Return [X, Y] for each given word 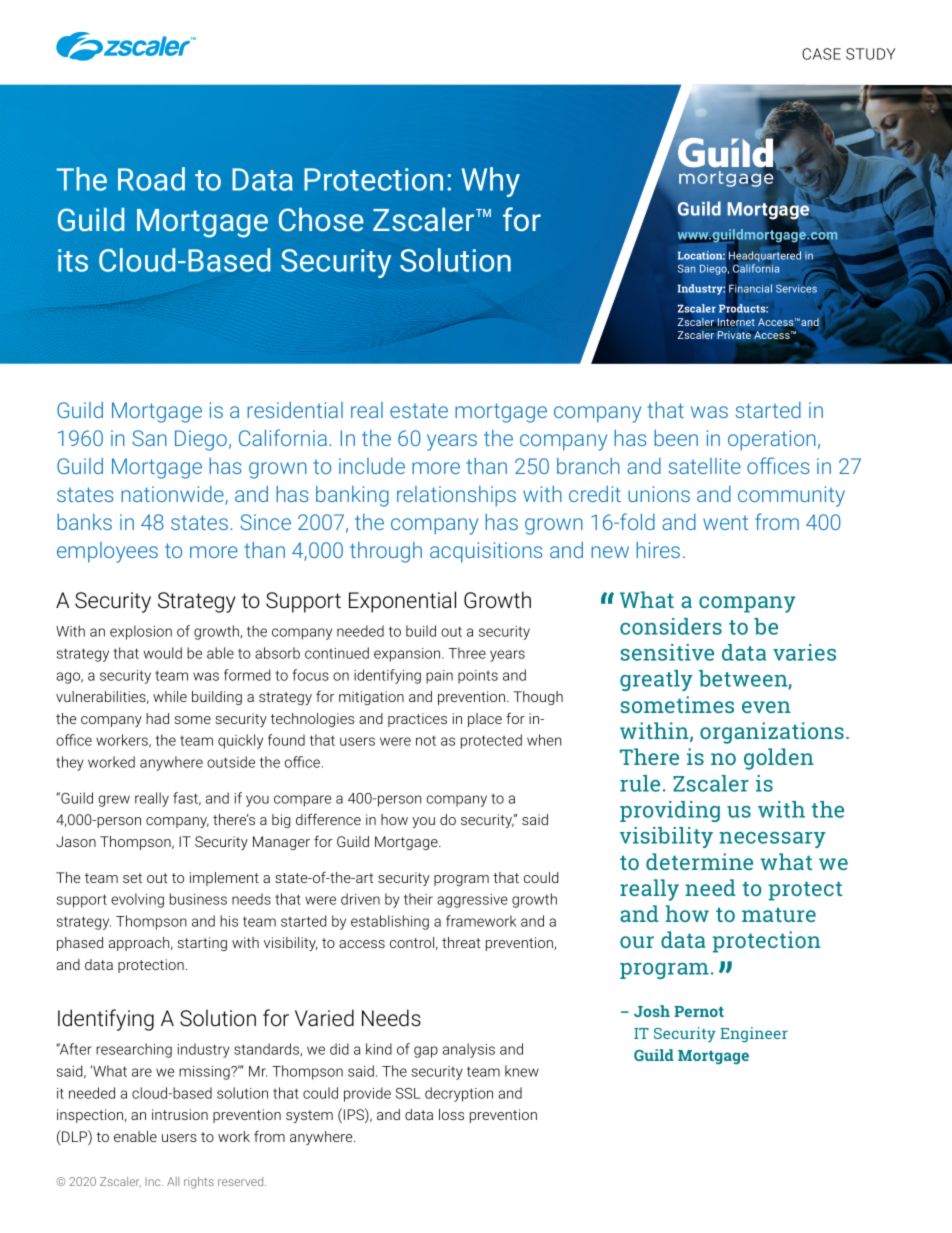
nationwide [173, 495]
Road [151, 179]
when [544, 740]
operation [772, 440]
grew [114, 801]
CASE [821, 54]
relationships [456, 496]
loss [451, 1114]
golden [779, 759]
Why [490, 182]
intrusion [180, 1114]
